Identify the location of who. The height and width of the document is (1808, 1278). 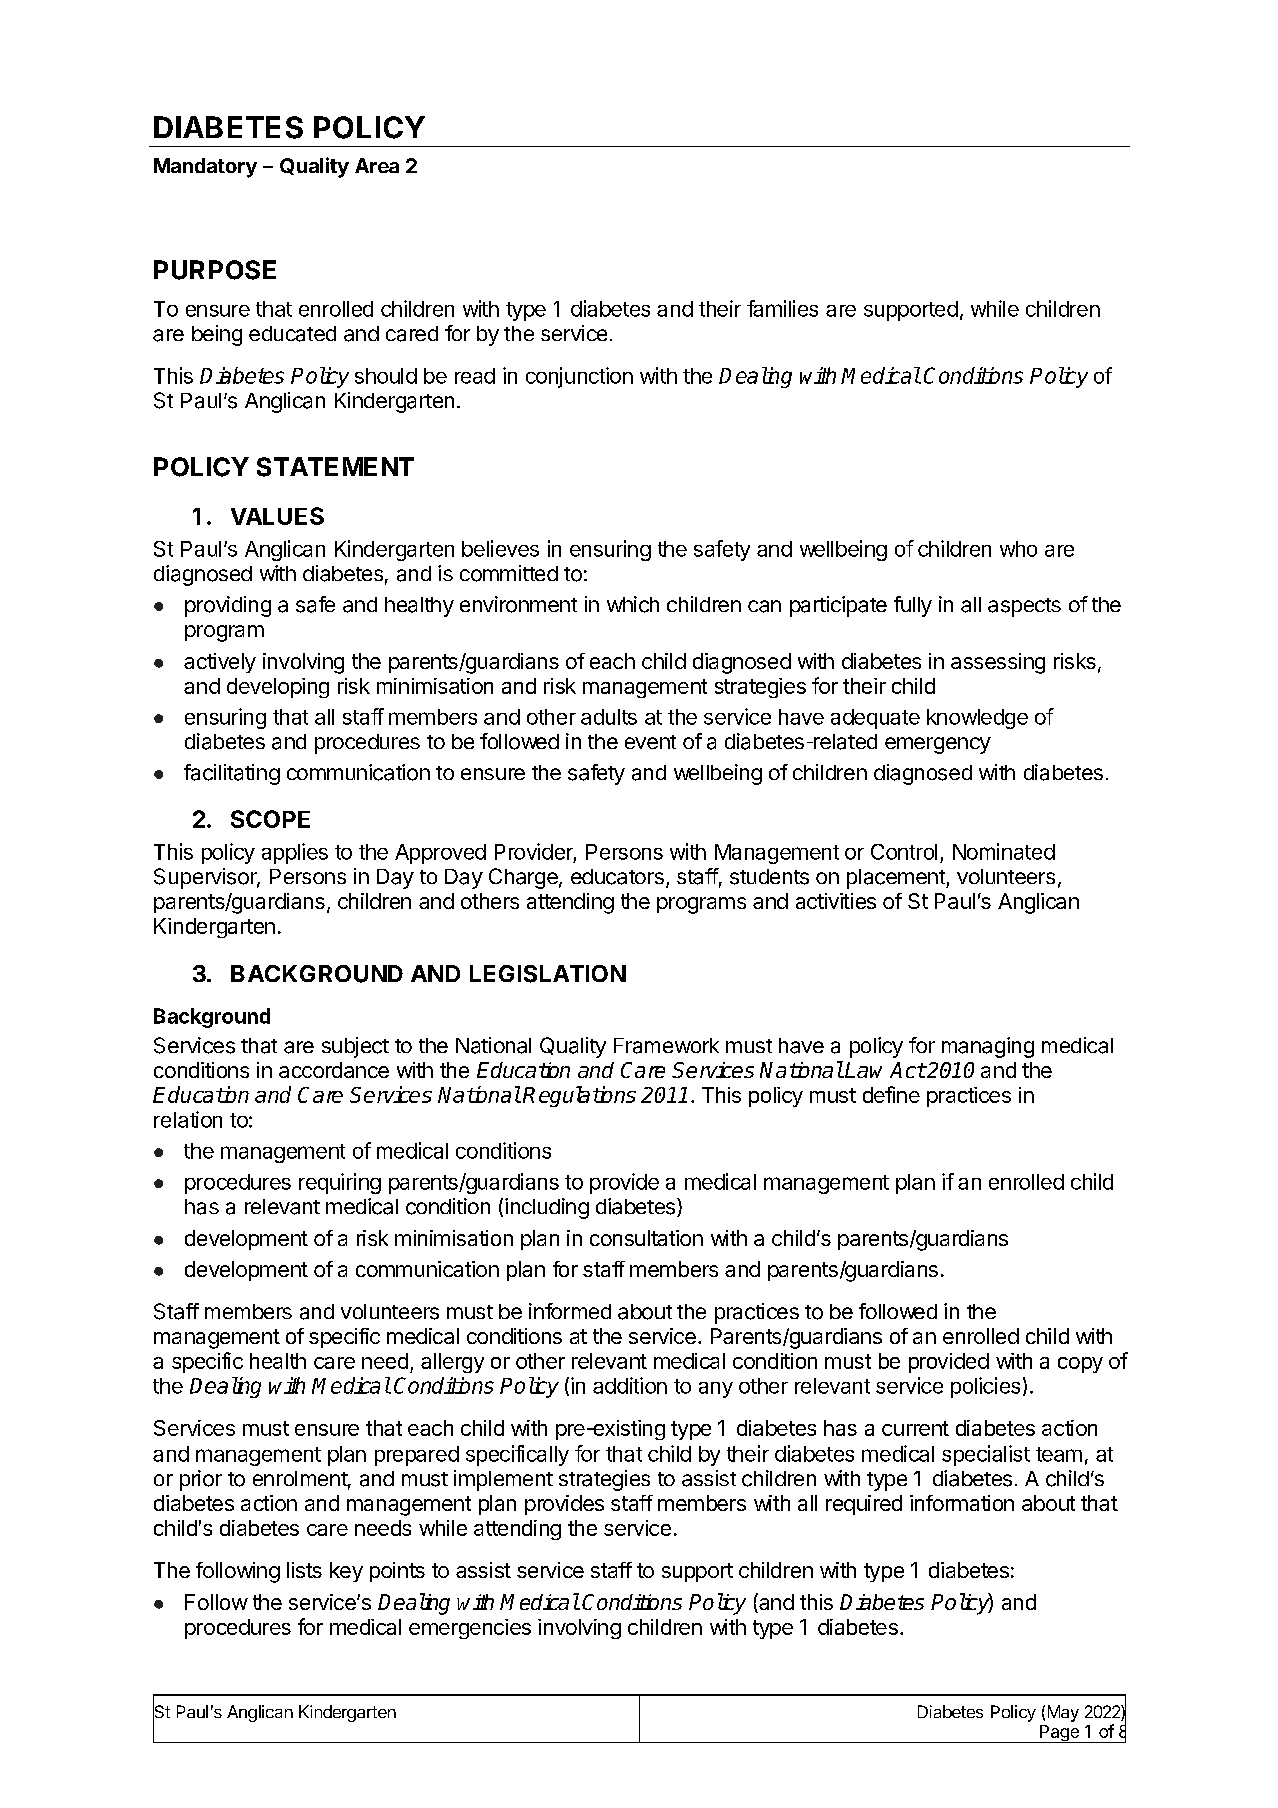
(1018, 549).
